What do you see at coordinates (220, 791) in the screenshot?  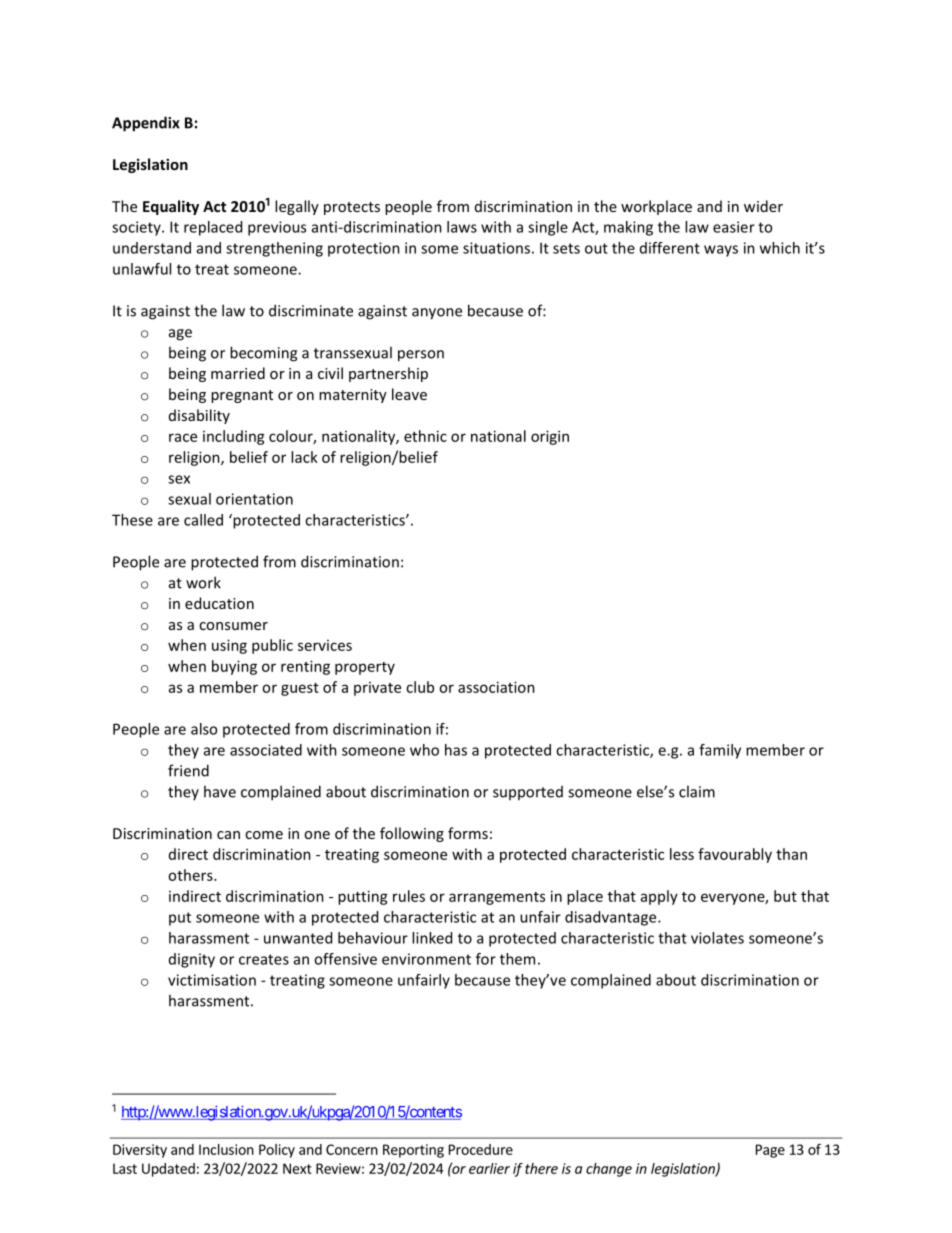 I see `have` at bounding box center [220, 791].
